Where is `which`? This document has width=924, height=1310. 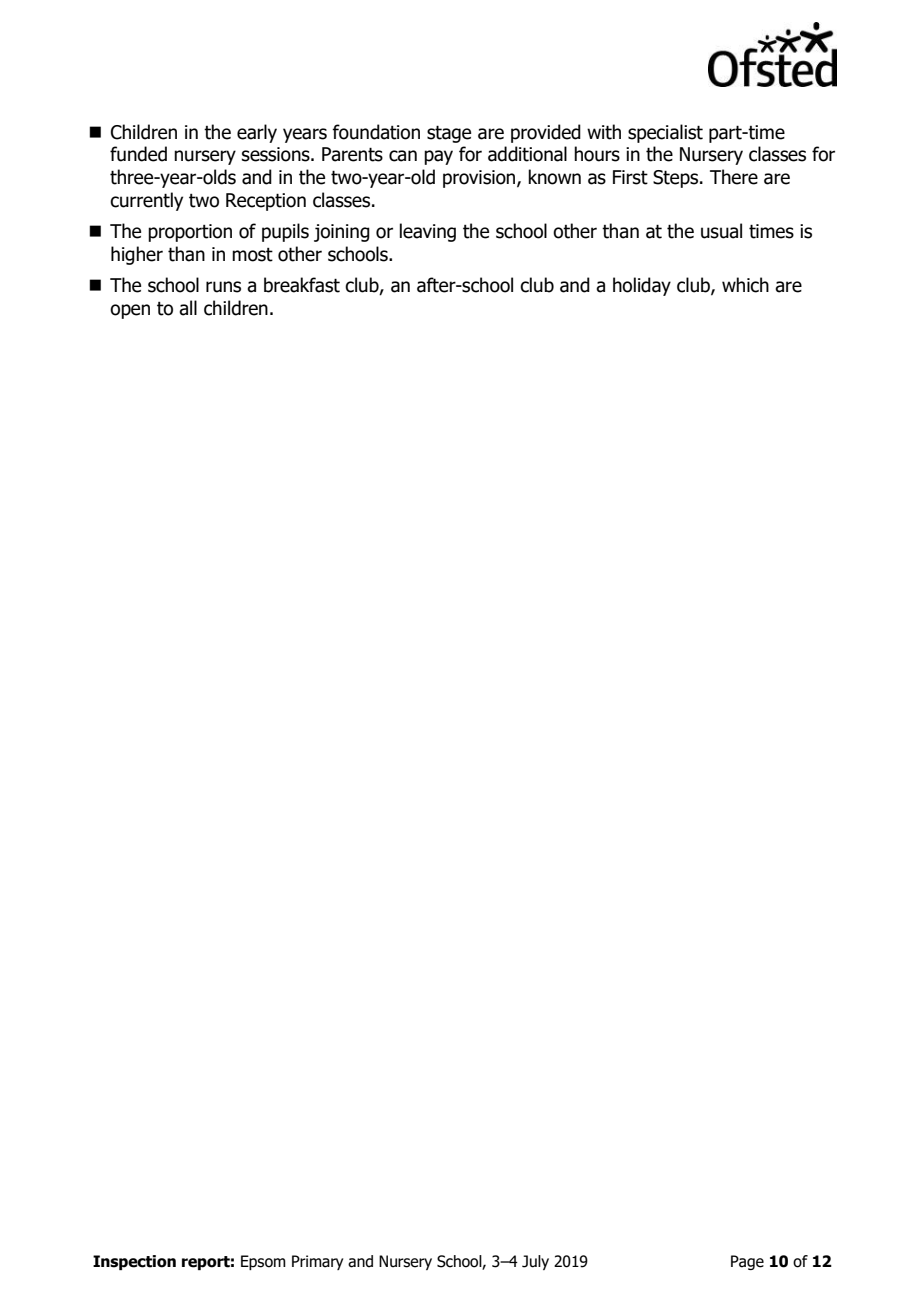 which is located at coordinates (745, 285).
